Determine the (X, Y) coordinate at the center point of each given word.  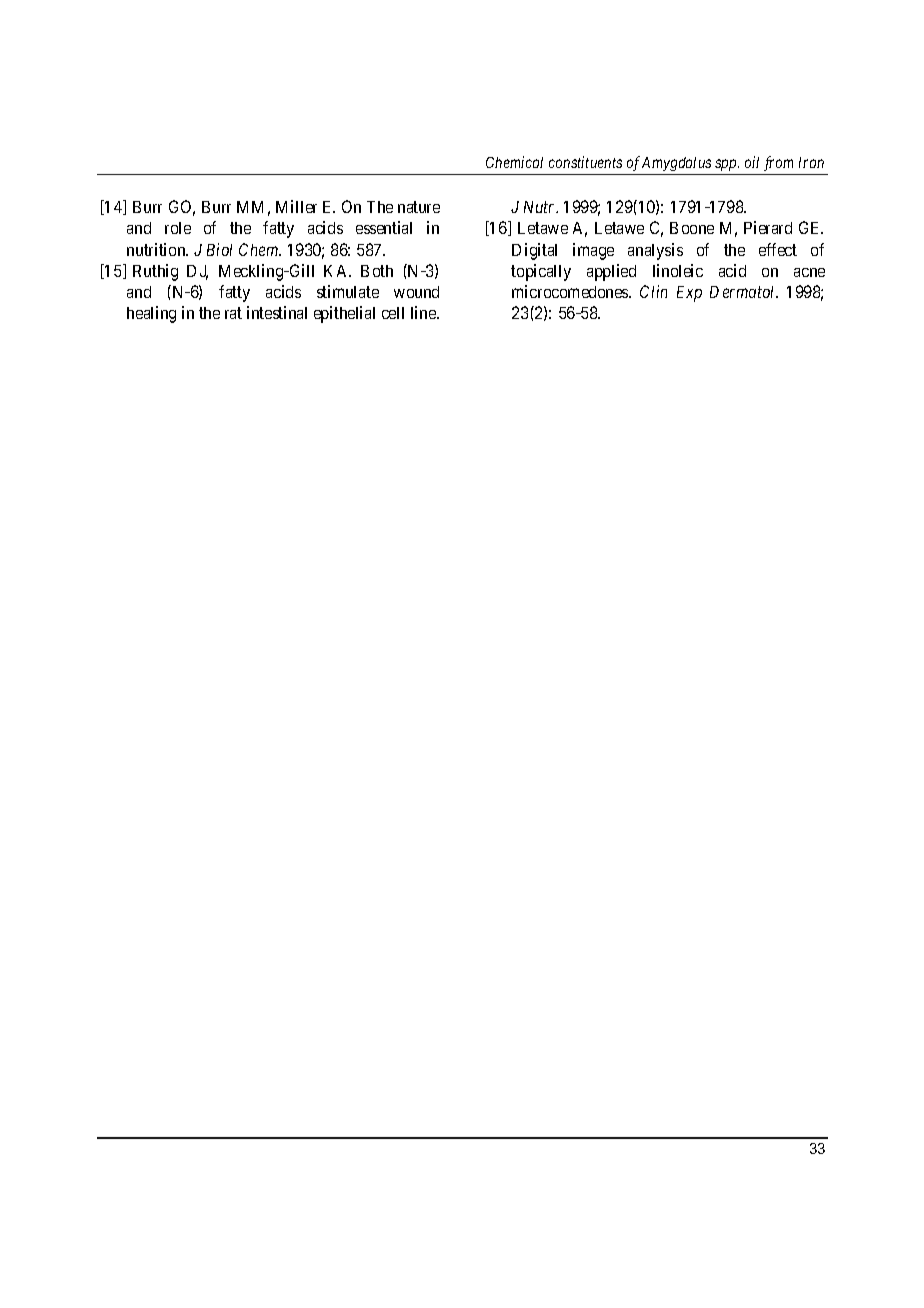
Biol (219, 249)
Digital (534, 251)
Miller (296, 206)
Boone (692, 228)
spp (727, 165)
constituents (585, 162)
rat (233, 313)
